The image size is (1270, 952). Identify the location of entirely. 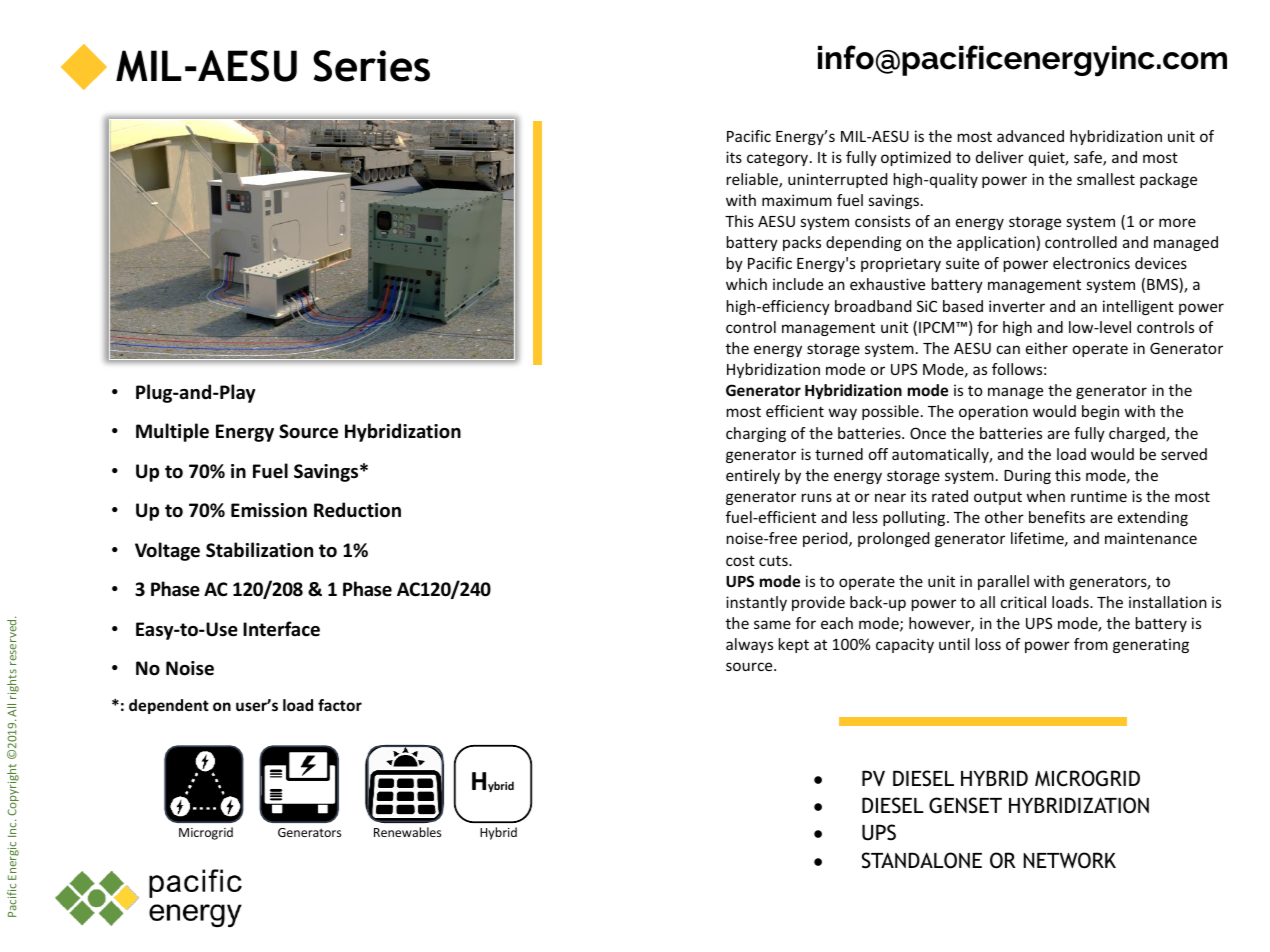
(753, 476).
